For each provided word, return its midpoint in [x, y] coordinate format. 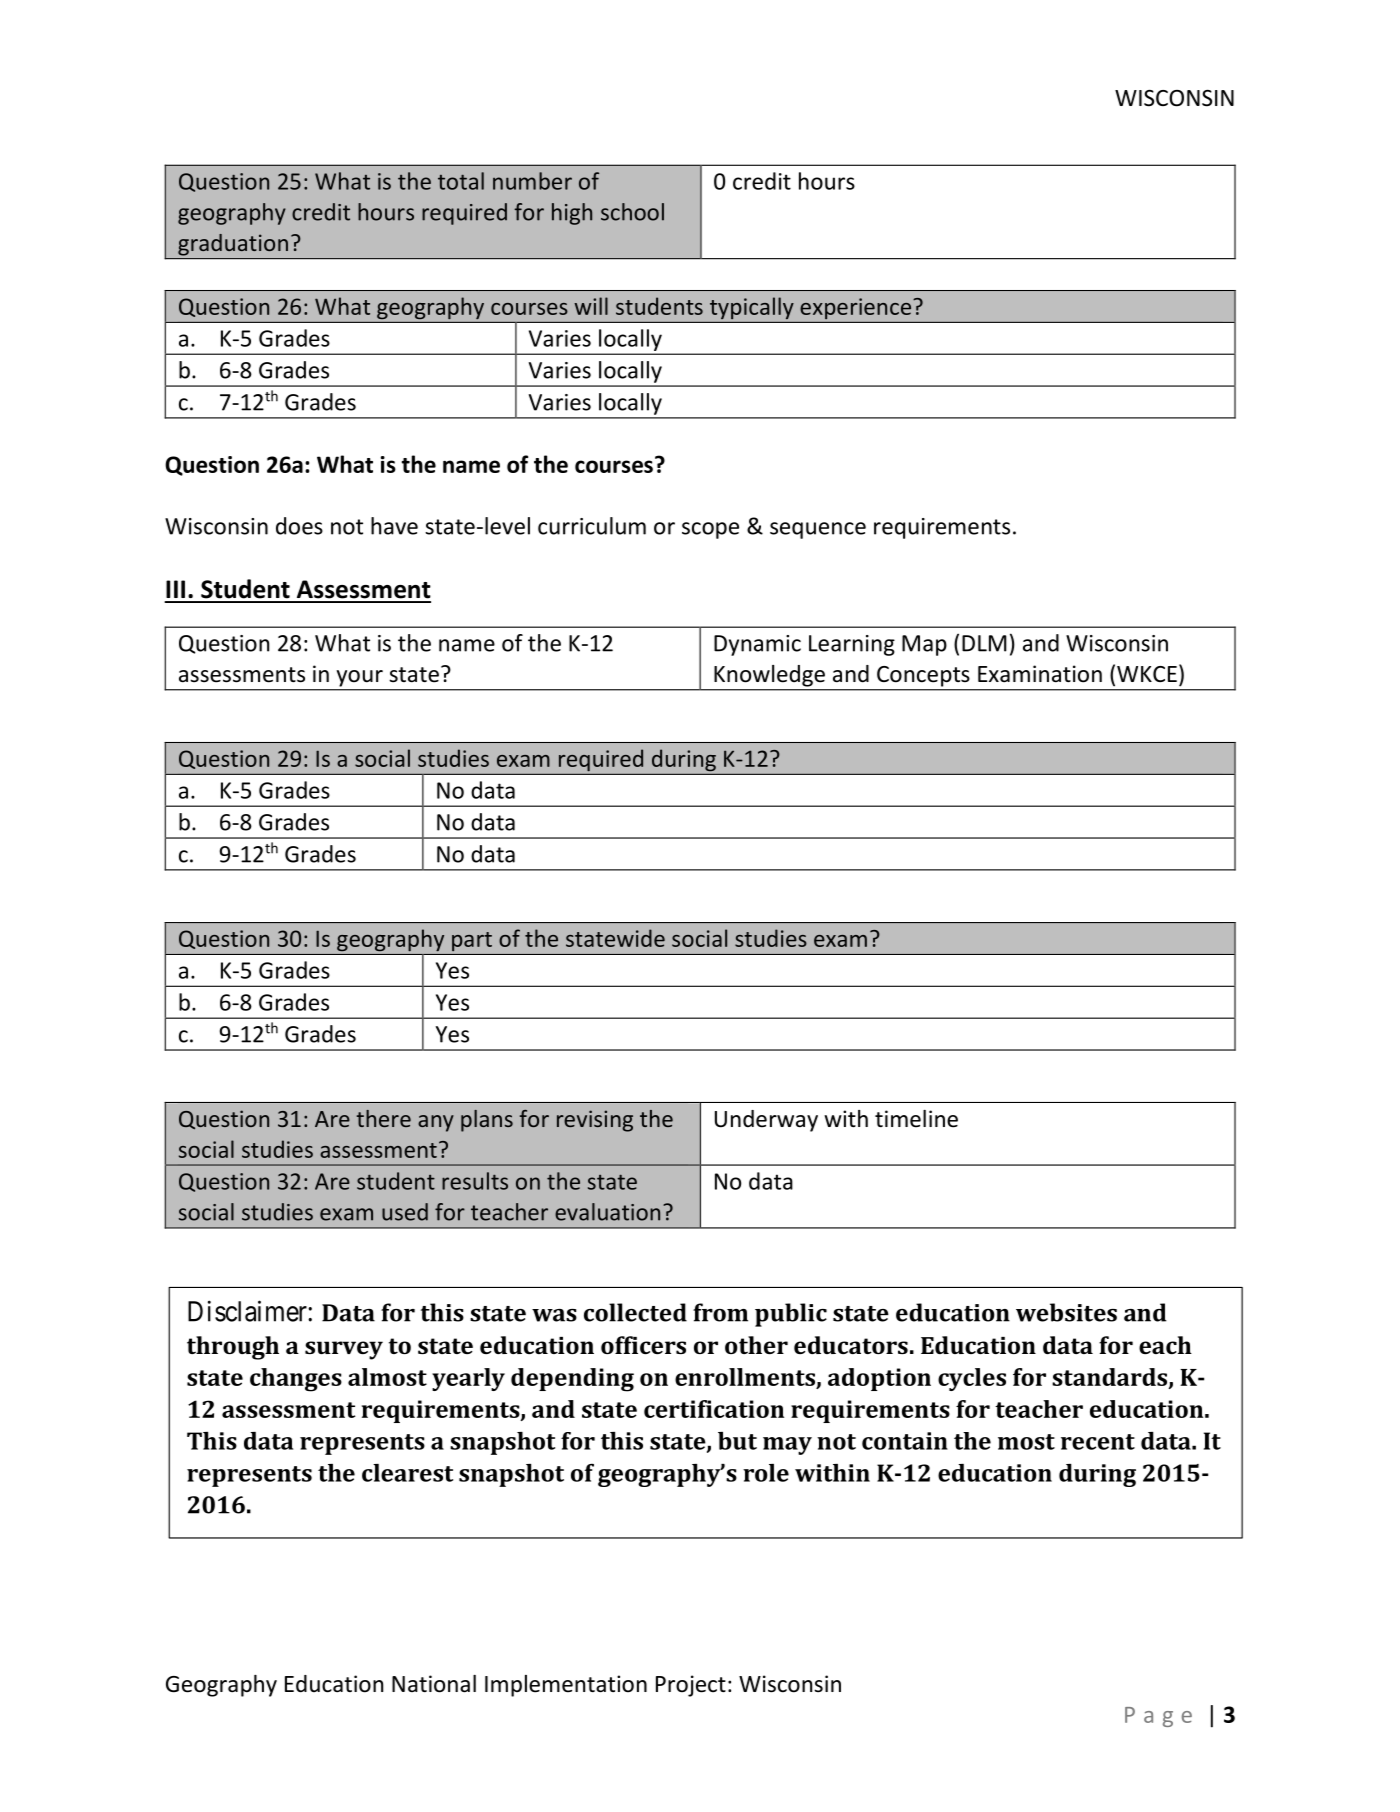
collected [635, 1312]
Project [691, 1686]
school [632, 212]
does [299, 526]
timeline [916, 1119]
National [434, 1684]
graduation [233, 245]
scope [710, 530]
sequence [818, 530]
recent [1098, 1442]
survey [344, 1350]
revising [595, 1121]
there [384, 1118]
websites [1066, 1312]
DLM [984, 643]
